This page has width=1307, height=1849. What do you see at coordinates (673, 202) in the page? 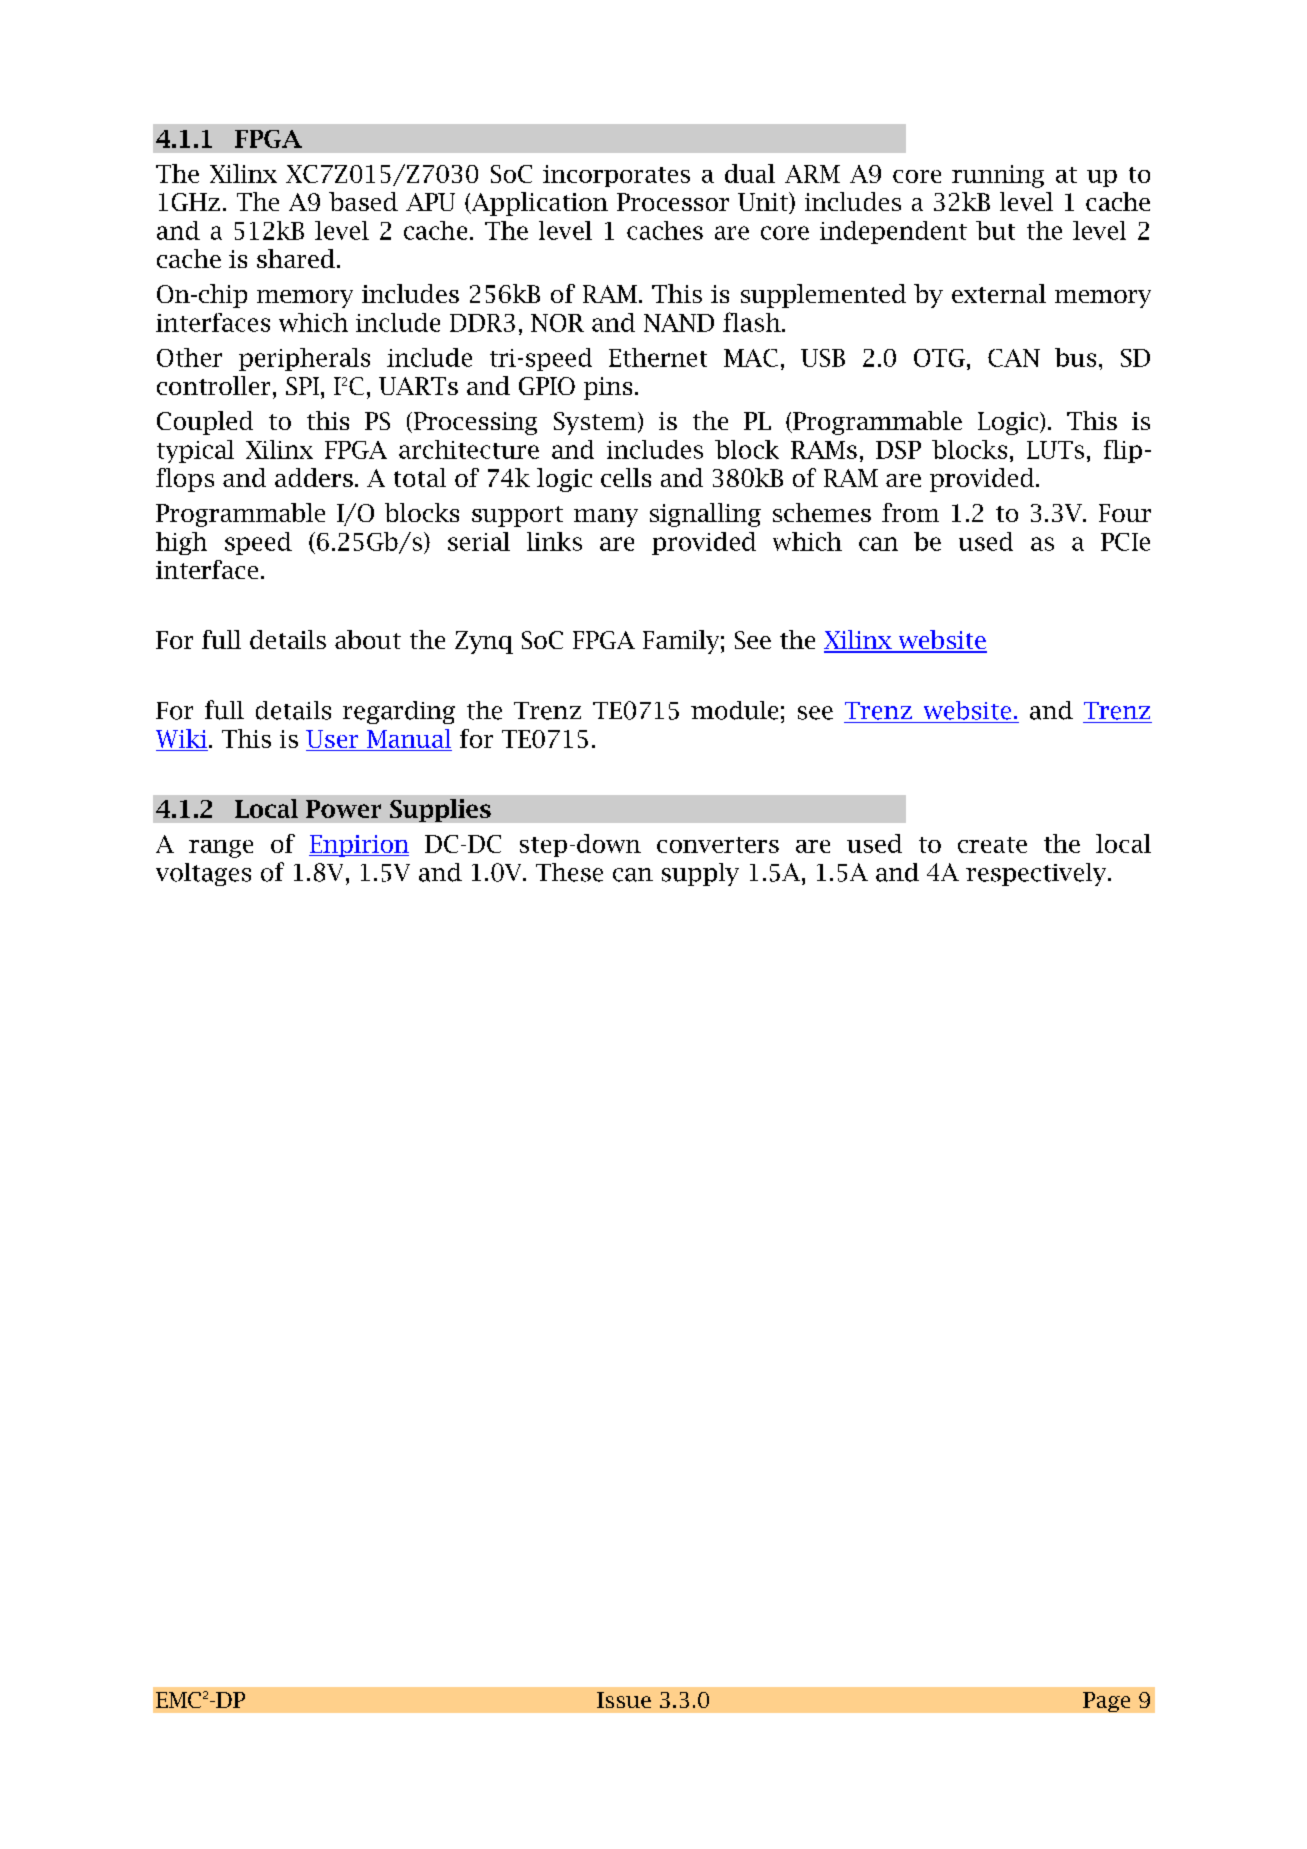
I see `Processor` at bounding box center [673, 202].
